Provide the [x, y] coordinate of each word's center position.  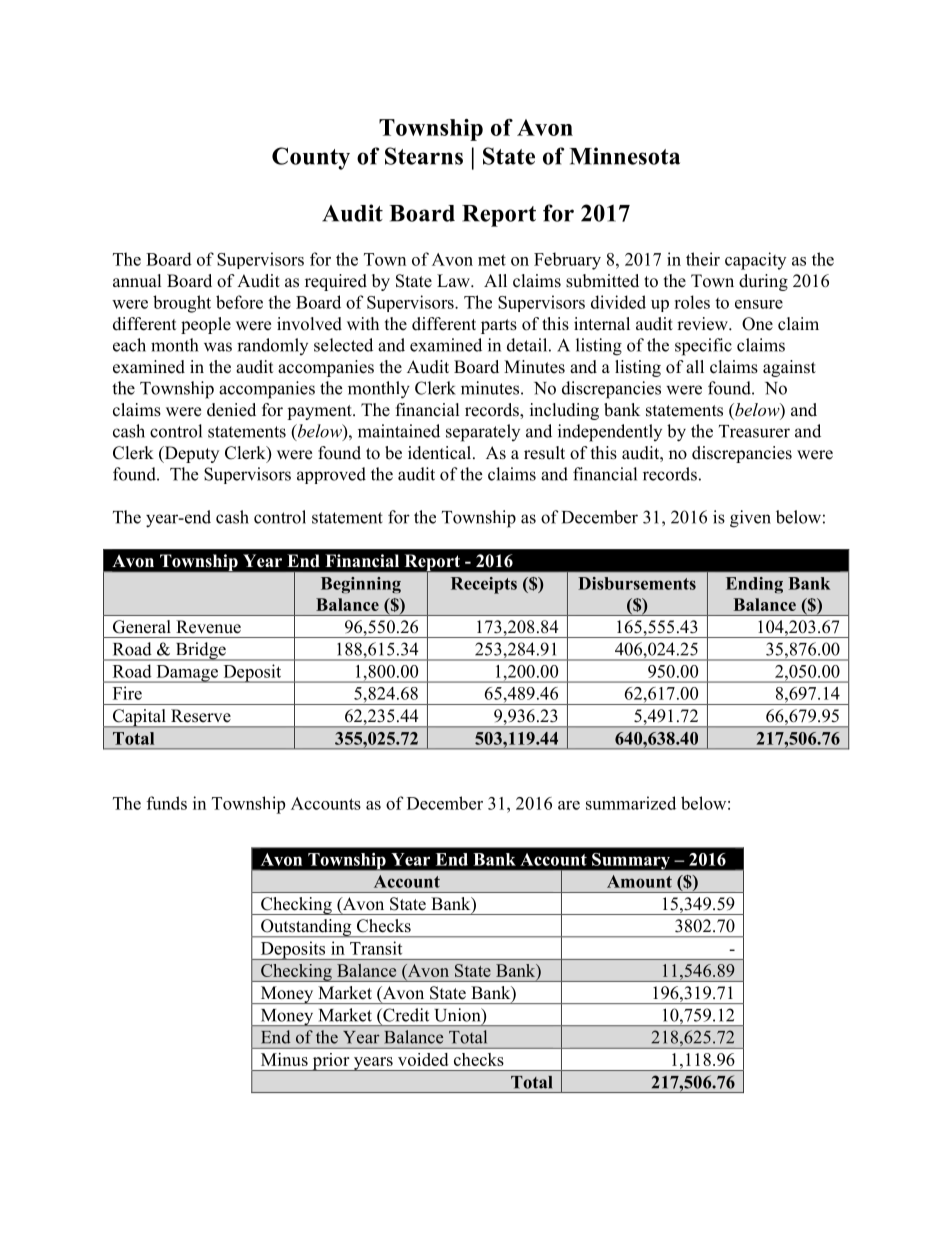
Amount [639, 881]
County [311, 158]
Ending [754, 585]
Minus [284, 1059]
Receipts [484, 585]
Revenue [208, 627]
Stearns [424, 156]
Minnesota [625, 156]
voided [423, 1059]
